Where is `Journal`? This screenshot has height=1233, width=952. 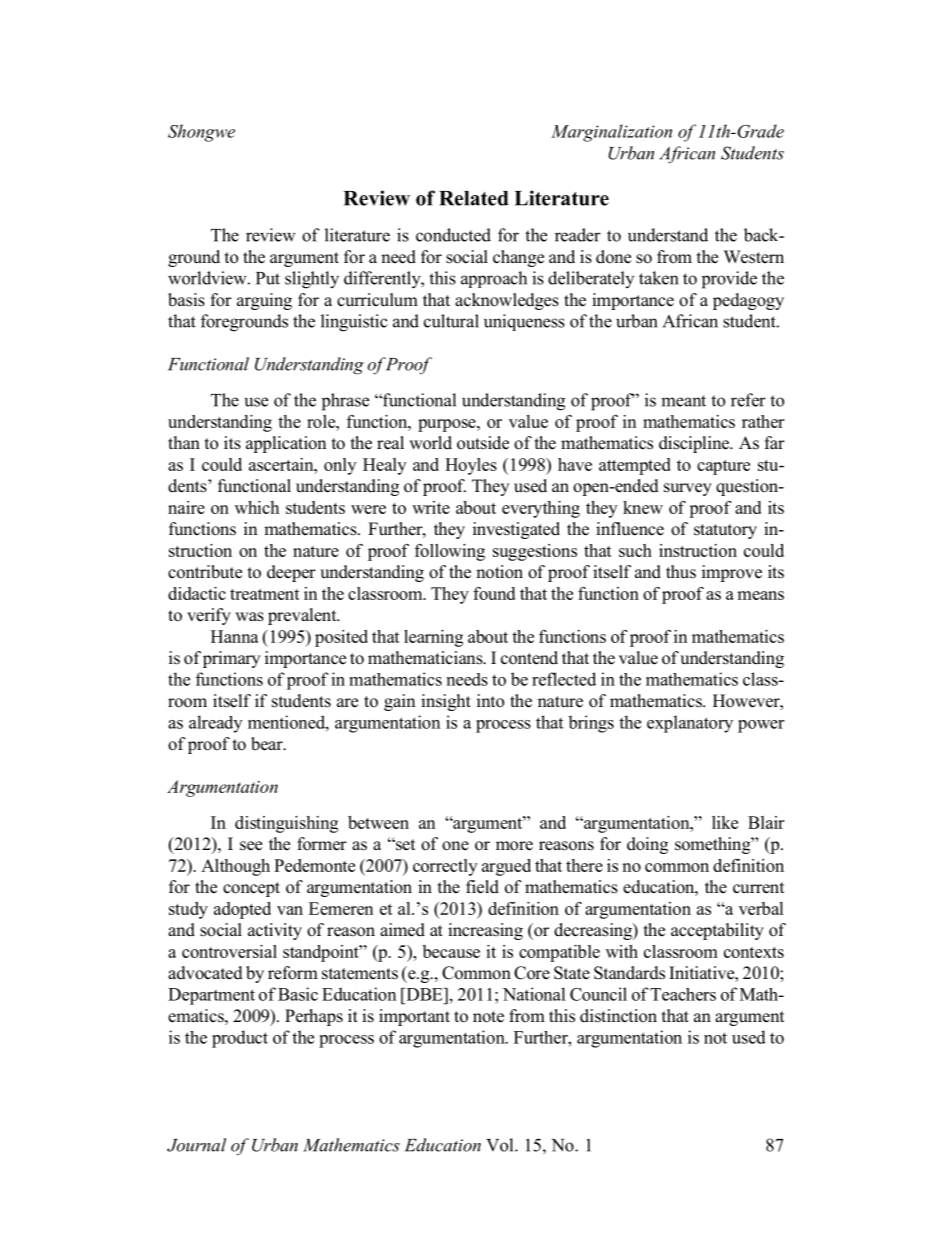 Journal is located at coordinates (196, 1145).
